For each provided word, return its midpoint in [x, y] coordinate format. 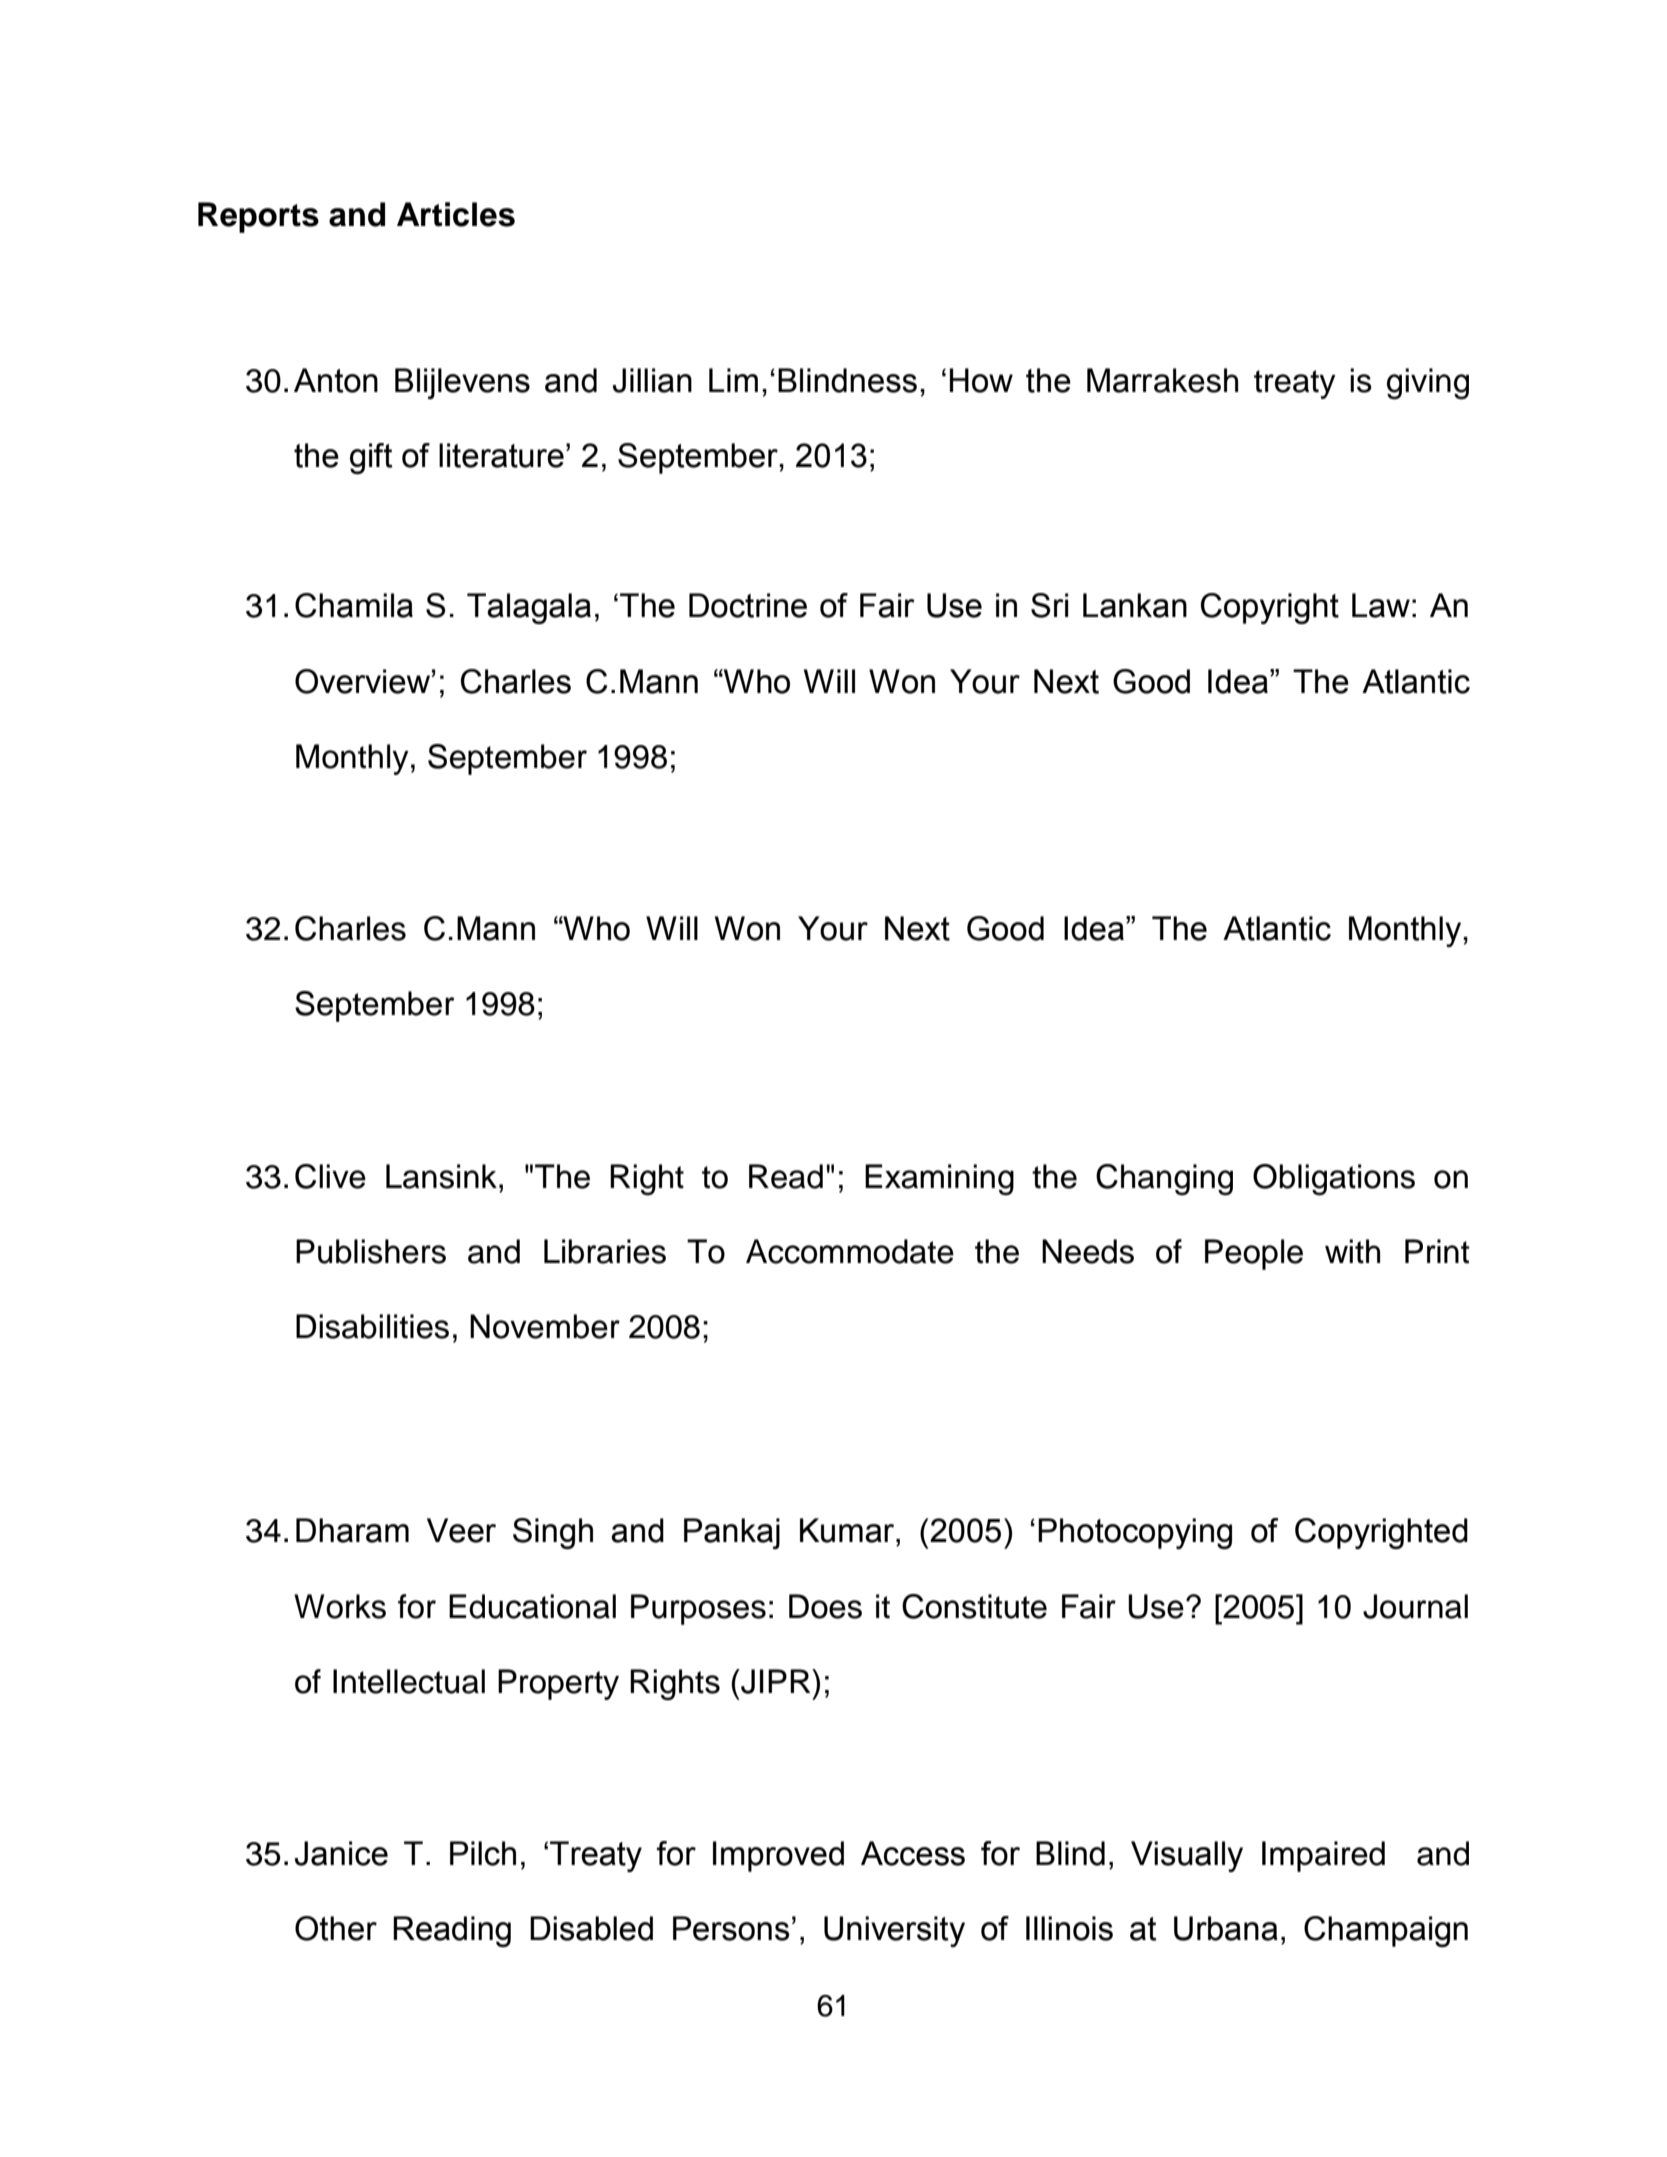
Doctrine [748, 605]
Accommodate [850, 1251]
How [981, 380]
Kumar [848, 1530]
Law [1381, 605]
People [1254, 1254]
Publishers [371, 1251]
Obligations [1334, 1180]
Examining [939, 1180]
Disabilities [372, 1326]
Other [336, 1928]
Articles [456, 214]
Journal [1415, 1606]
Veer [461, 1530]
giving [1428, 384]
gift [371, 458]
